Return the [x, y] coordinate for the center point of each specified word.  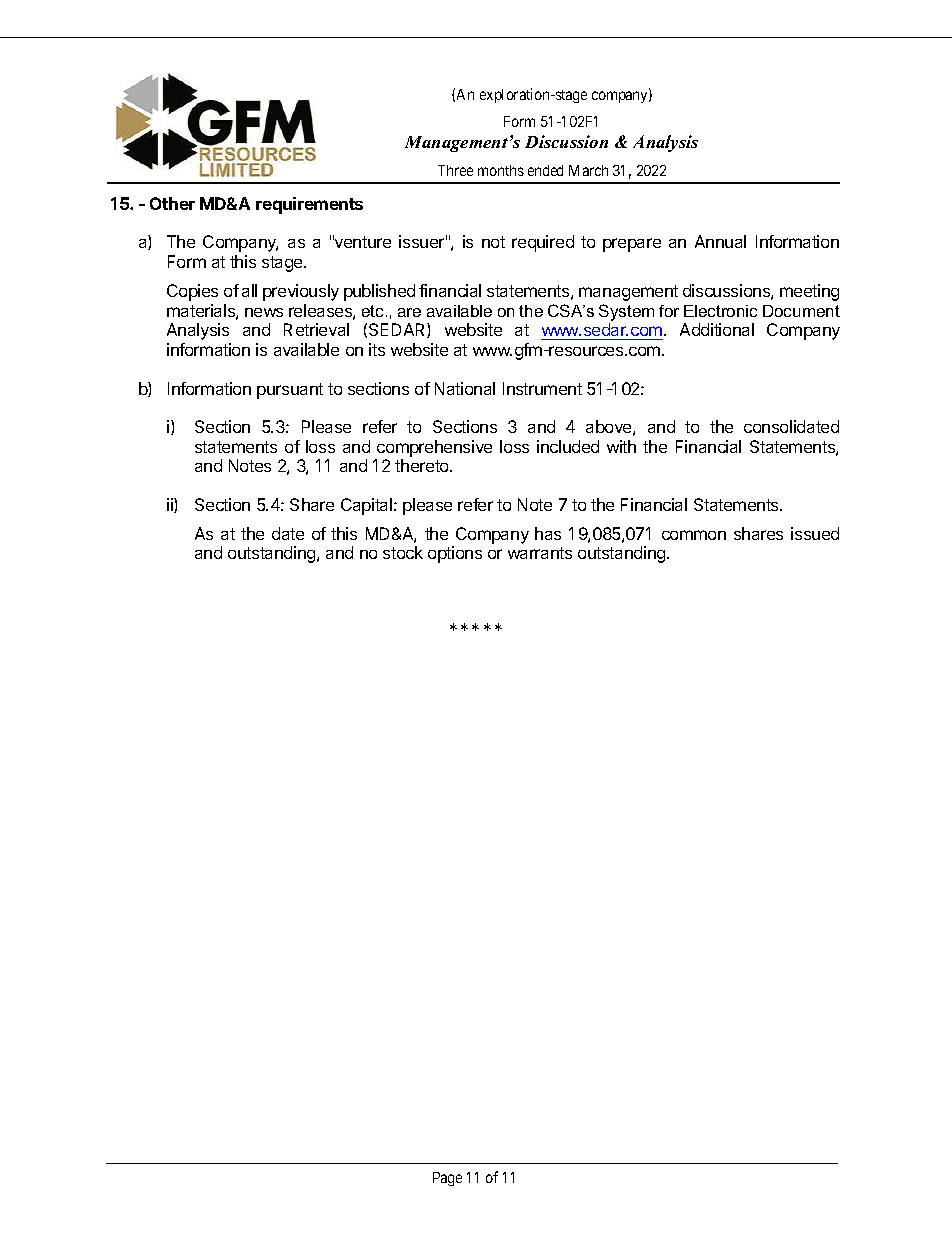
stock [403, 552]
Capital [368, 506]
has [548, 533]
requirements [309, 205]
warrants [540, 553]
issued [815, 533]
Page [447, 1179]
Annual [720, 241]
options [455, 554]
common [694, 535]
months [501, 170]
